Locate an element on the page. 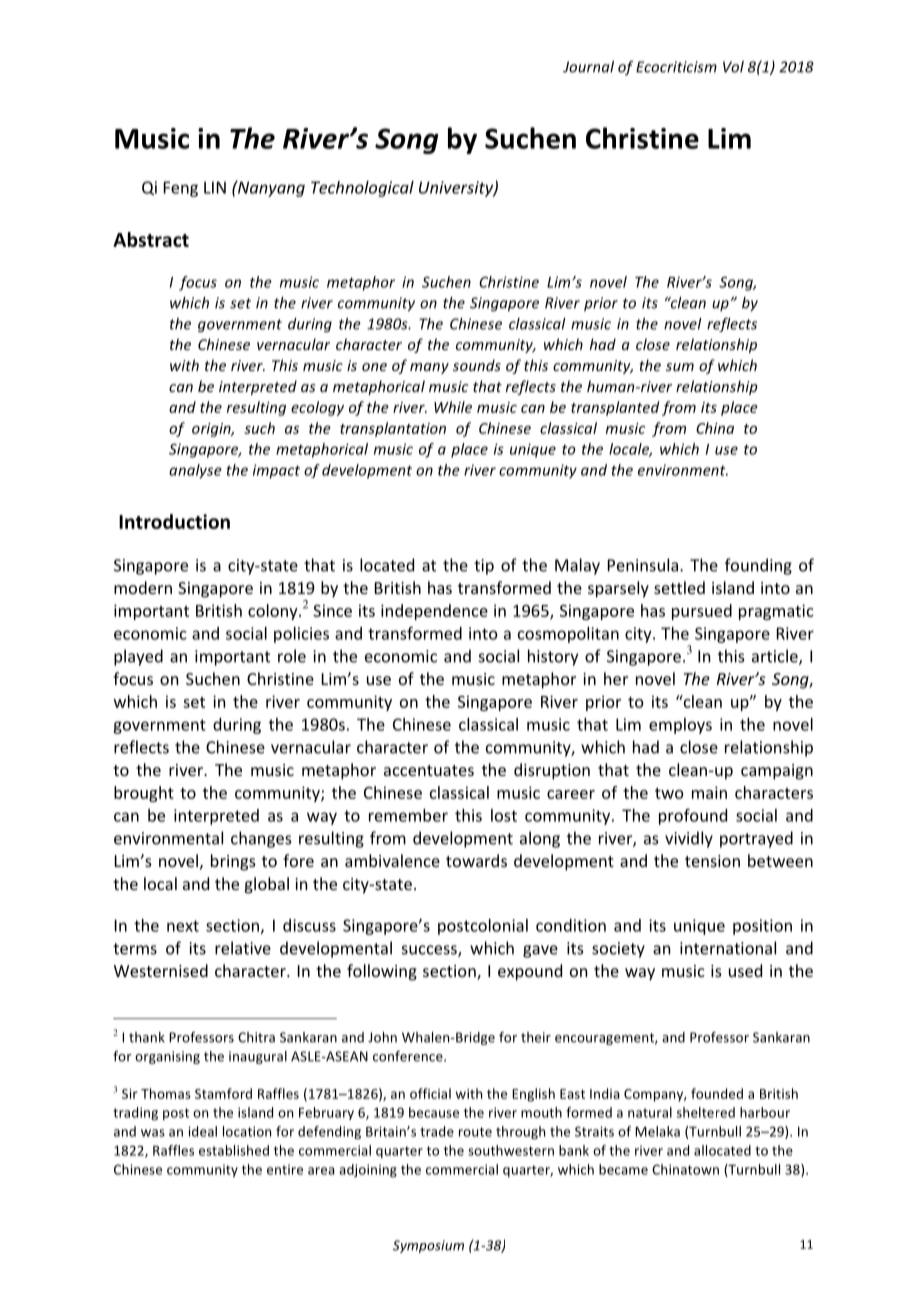 Image resolution: width=924 pixels, height=1308 pixels. Symposium is located at coordinates (428, 1246).
